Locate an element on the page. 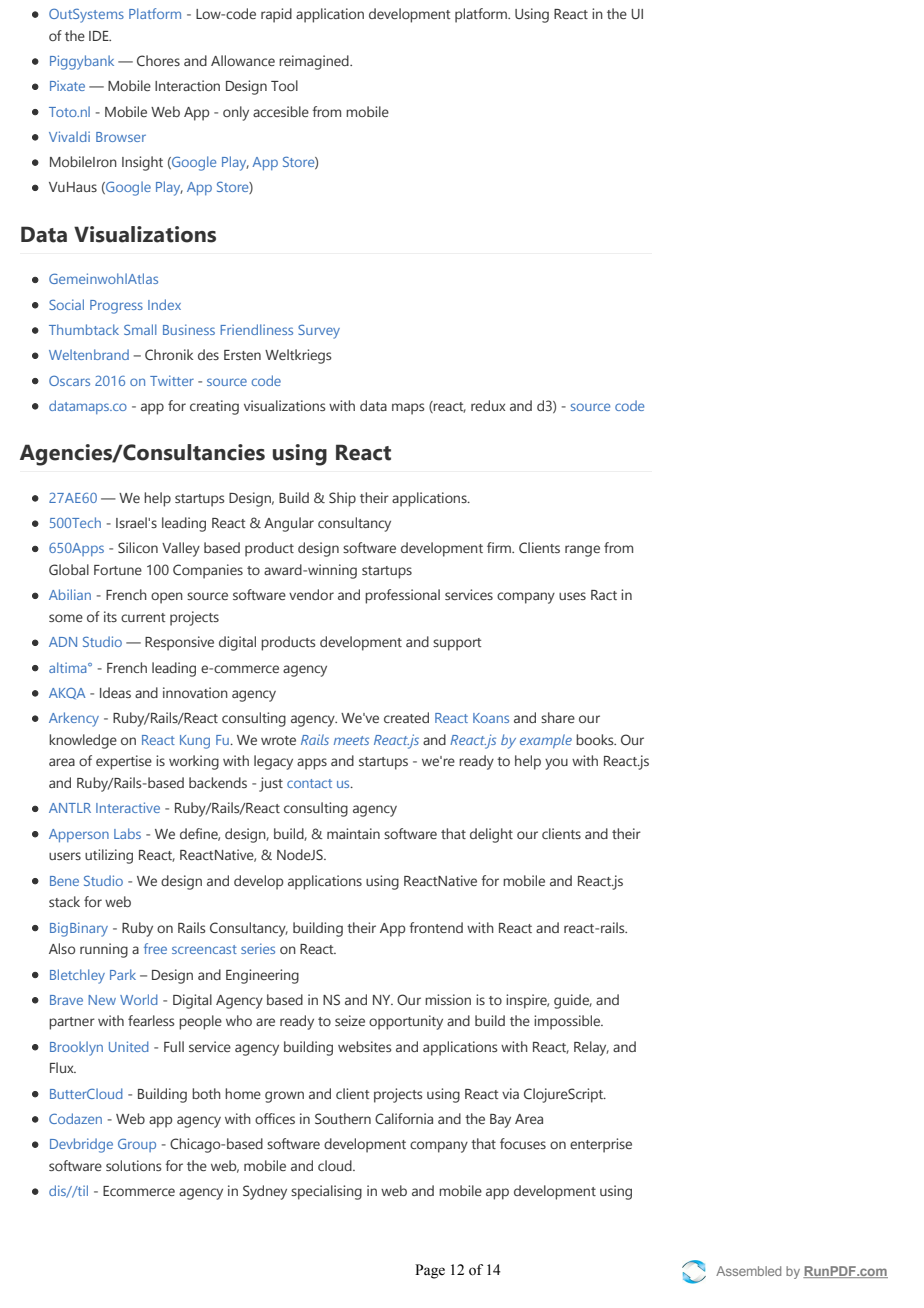 The image size is (924, 1308). reimagined is located at coordinates (315, 62).
